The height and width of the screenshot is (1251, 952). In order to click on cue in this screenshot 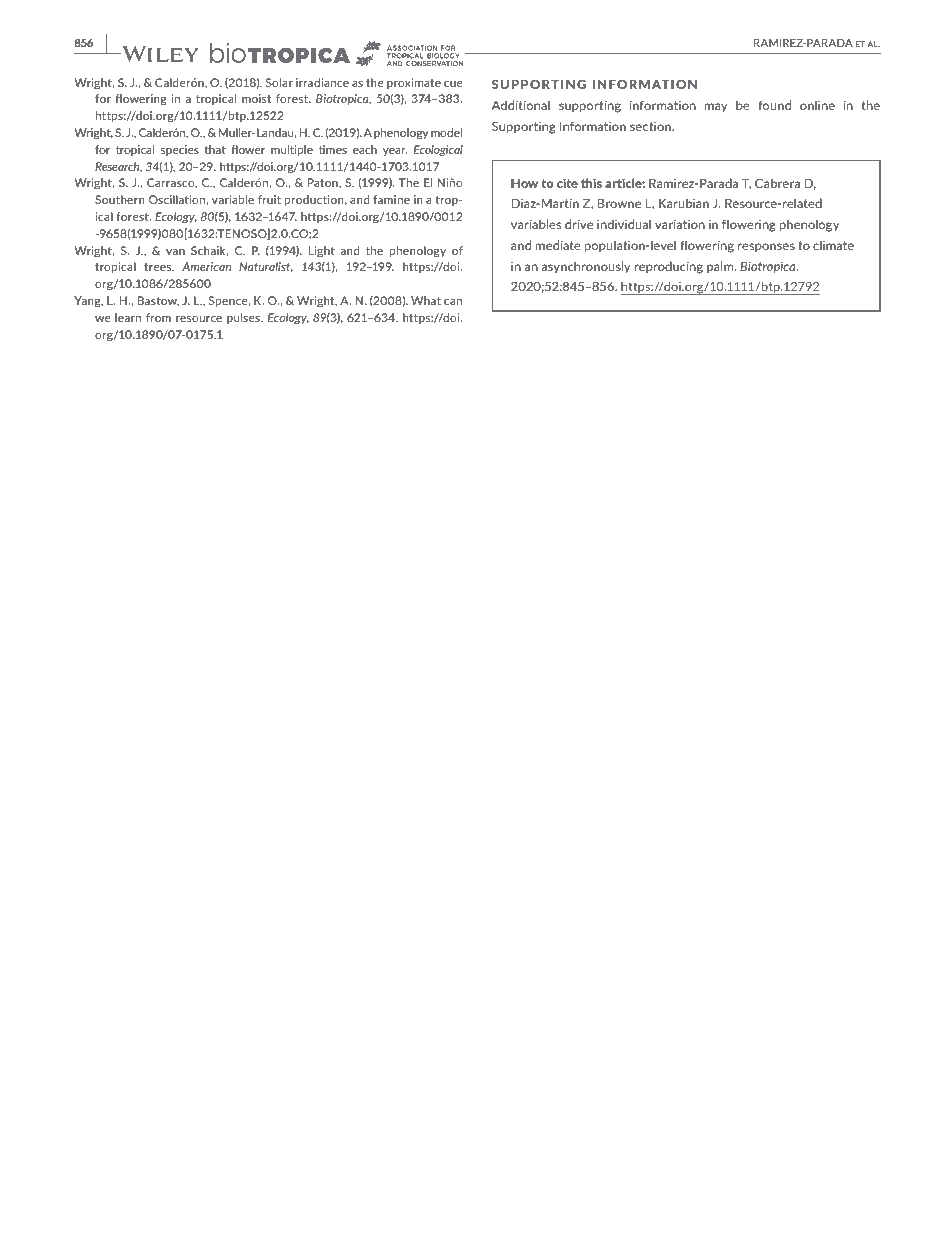, I will do `click(453, 84)`.
